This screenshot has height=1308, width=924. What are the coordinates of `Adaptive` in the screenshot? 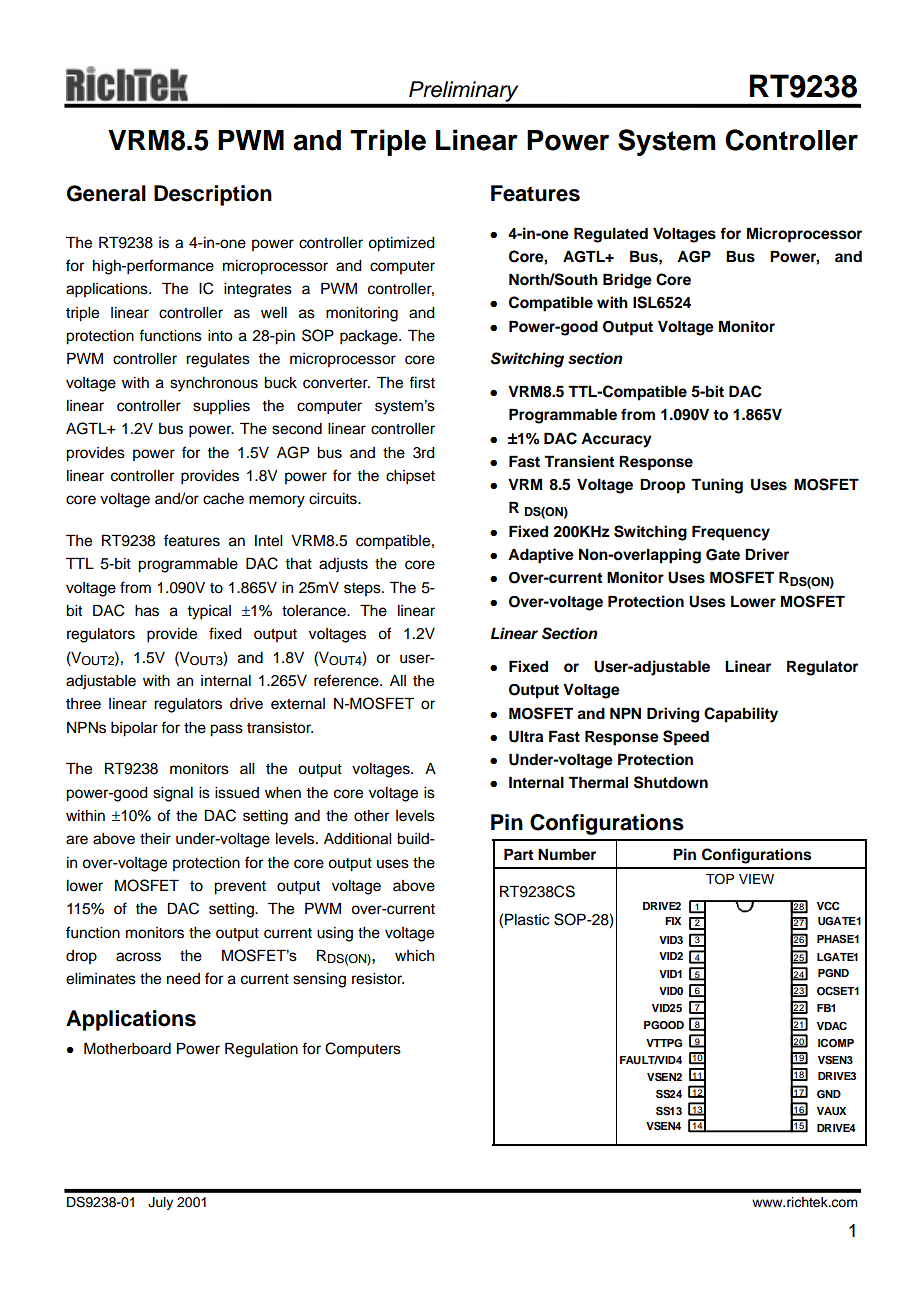 It's located at (541, 556).
